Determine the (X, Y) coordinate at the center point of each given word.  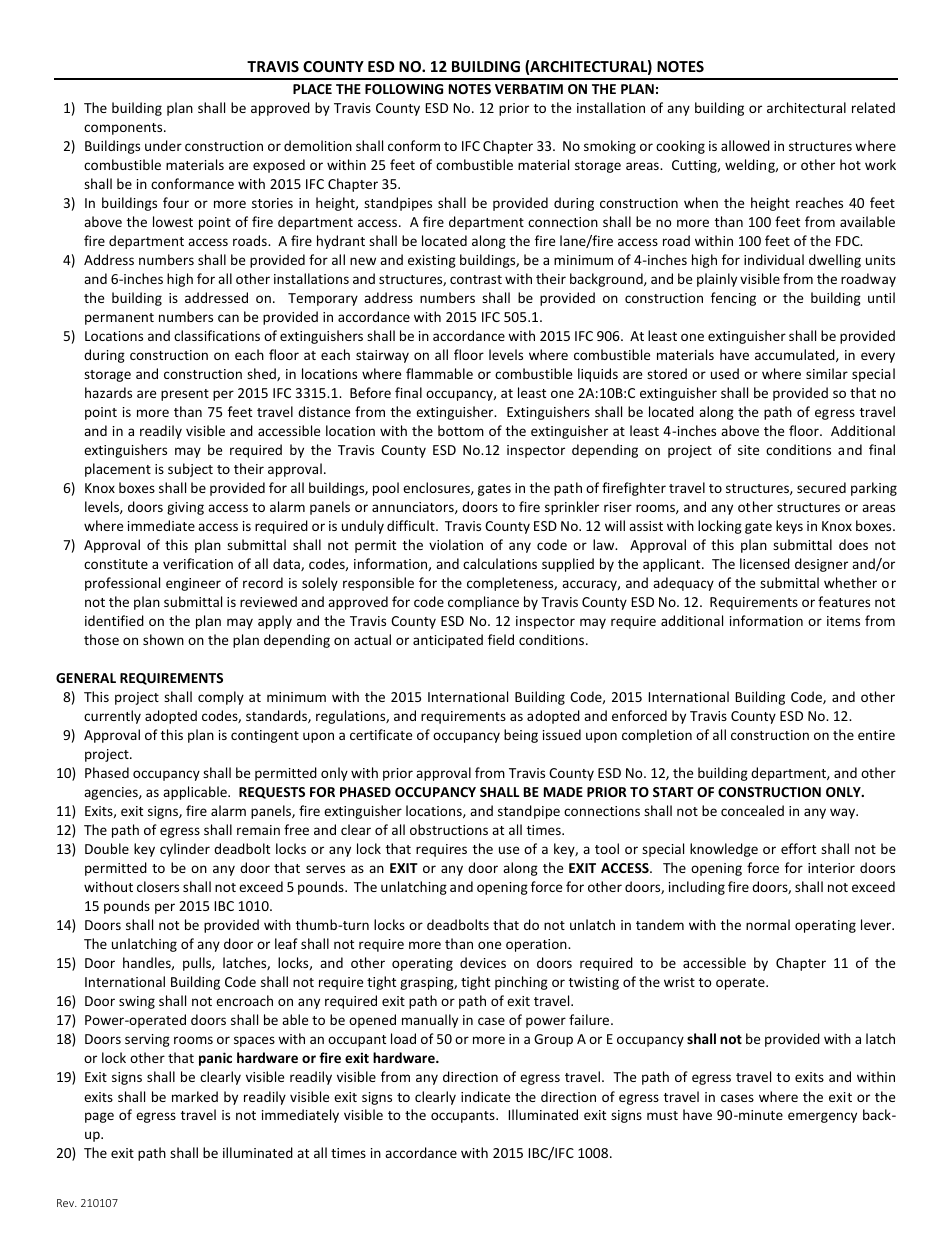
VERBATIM (529, 89)
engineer (193, 584)
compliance (483, 603)
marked (195, 1096)
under (163, 145)
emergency (822, 1117)
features (844, 601)
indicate (485, 1096)
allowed (745, 145)
